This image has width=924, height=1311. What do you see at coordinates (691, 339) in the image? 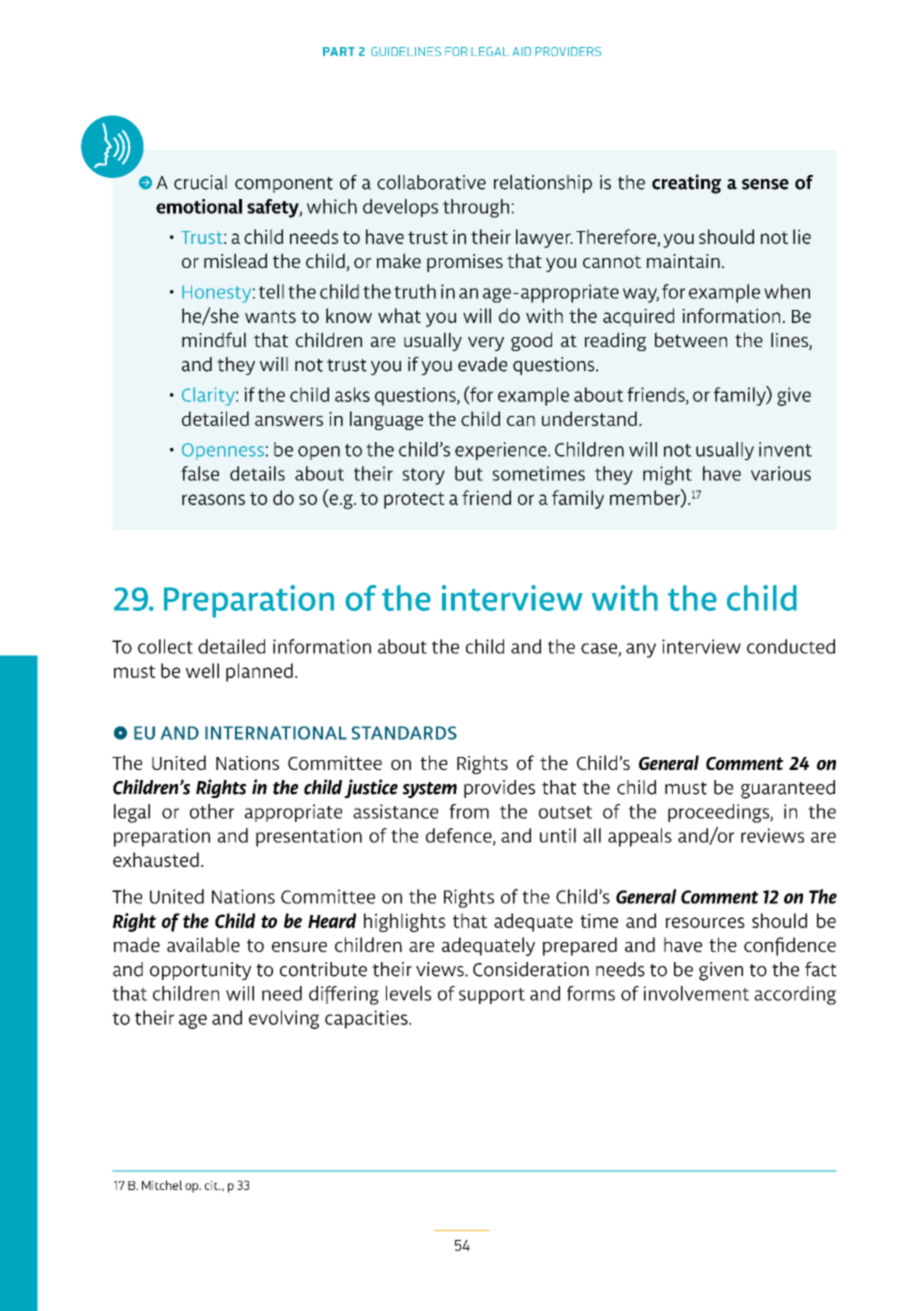
I see `between` at bounding box center [691, 339].
